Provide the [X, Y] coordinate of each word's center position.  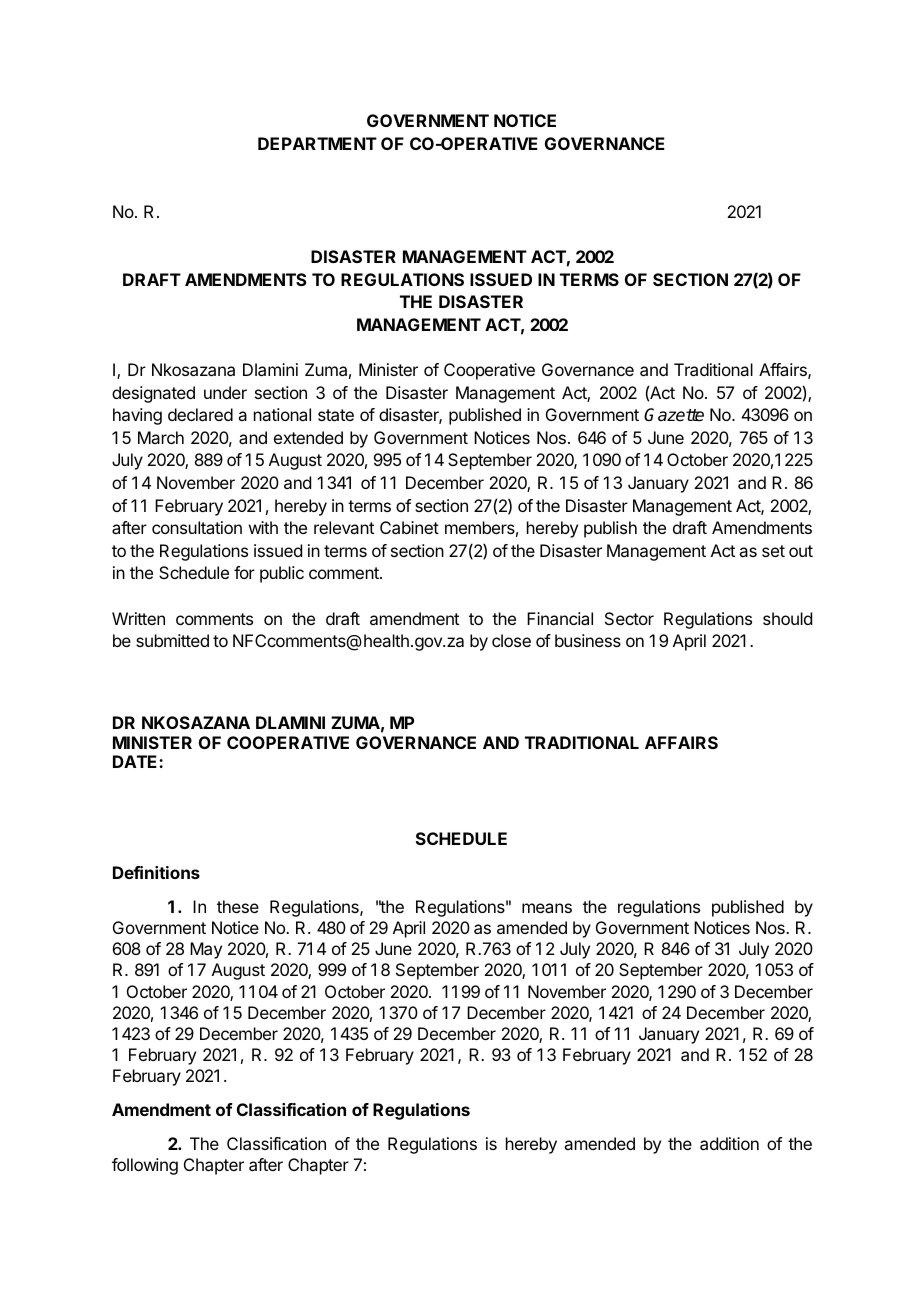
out [801, 551]
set [773, 551]
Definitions [156, 872]
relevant [344, 527]
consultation [197, 527]
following [145, 1166]
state [336, 415]
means [547, 908]
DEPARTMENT [317, 143]
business [588, 640]
